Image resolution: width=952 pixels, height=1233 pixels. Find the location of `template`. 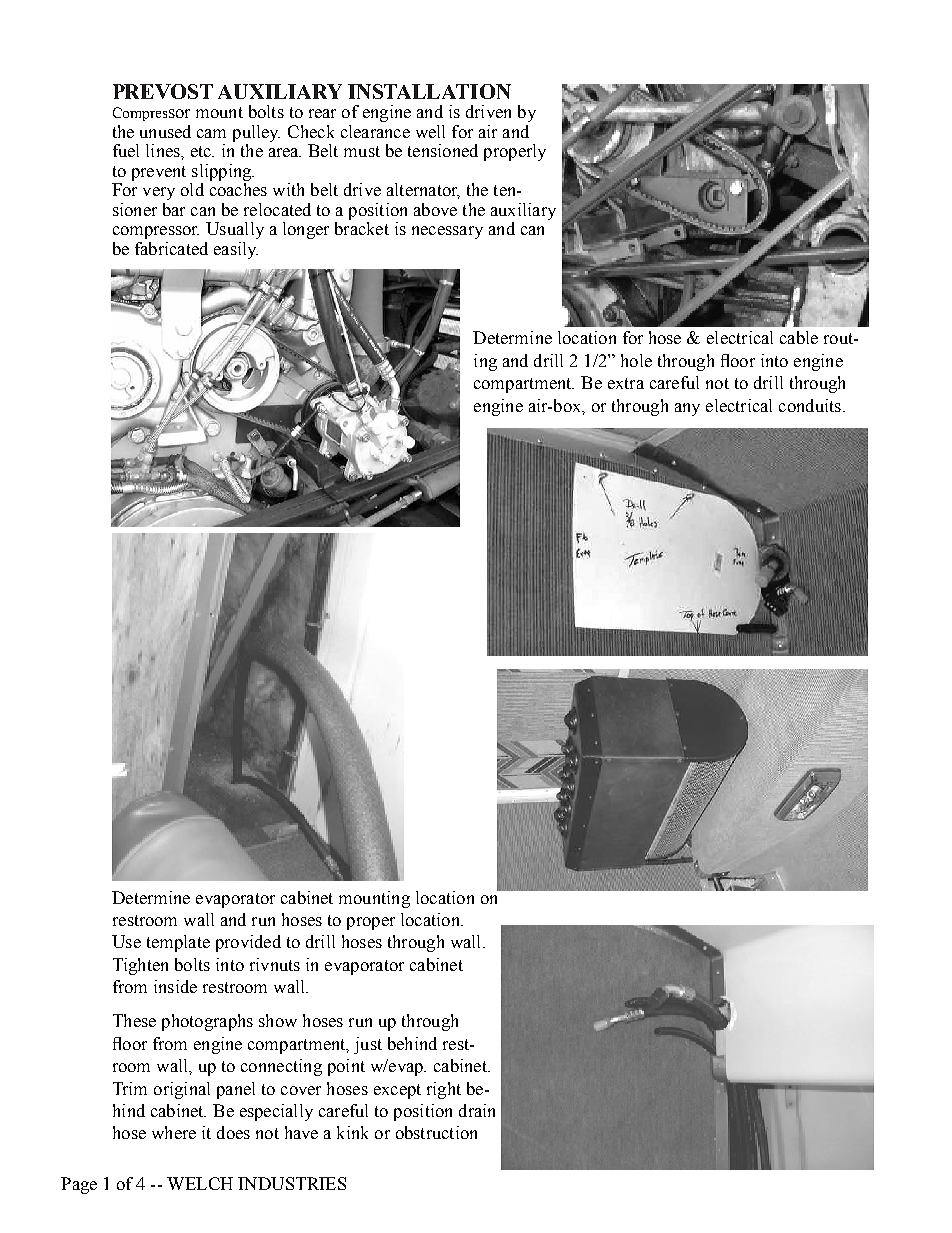

template is located at coordinates (178, 943).
